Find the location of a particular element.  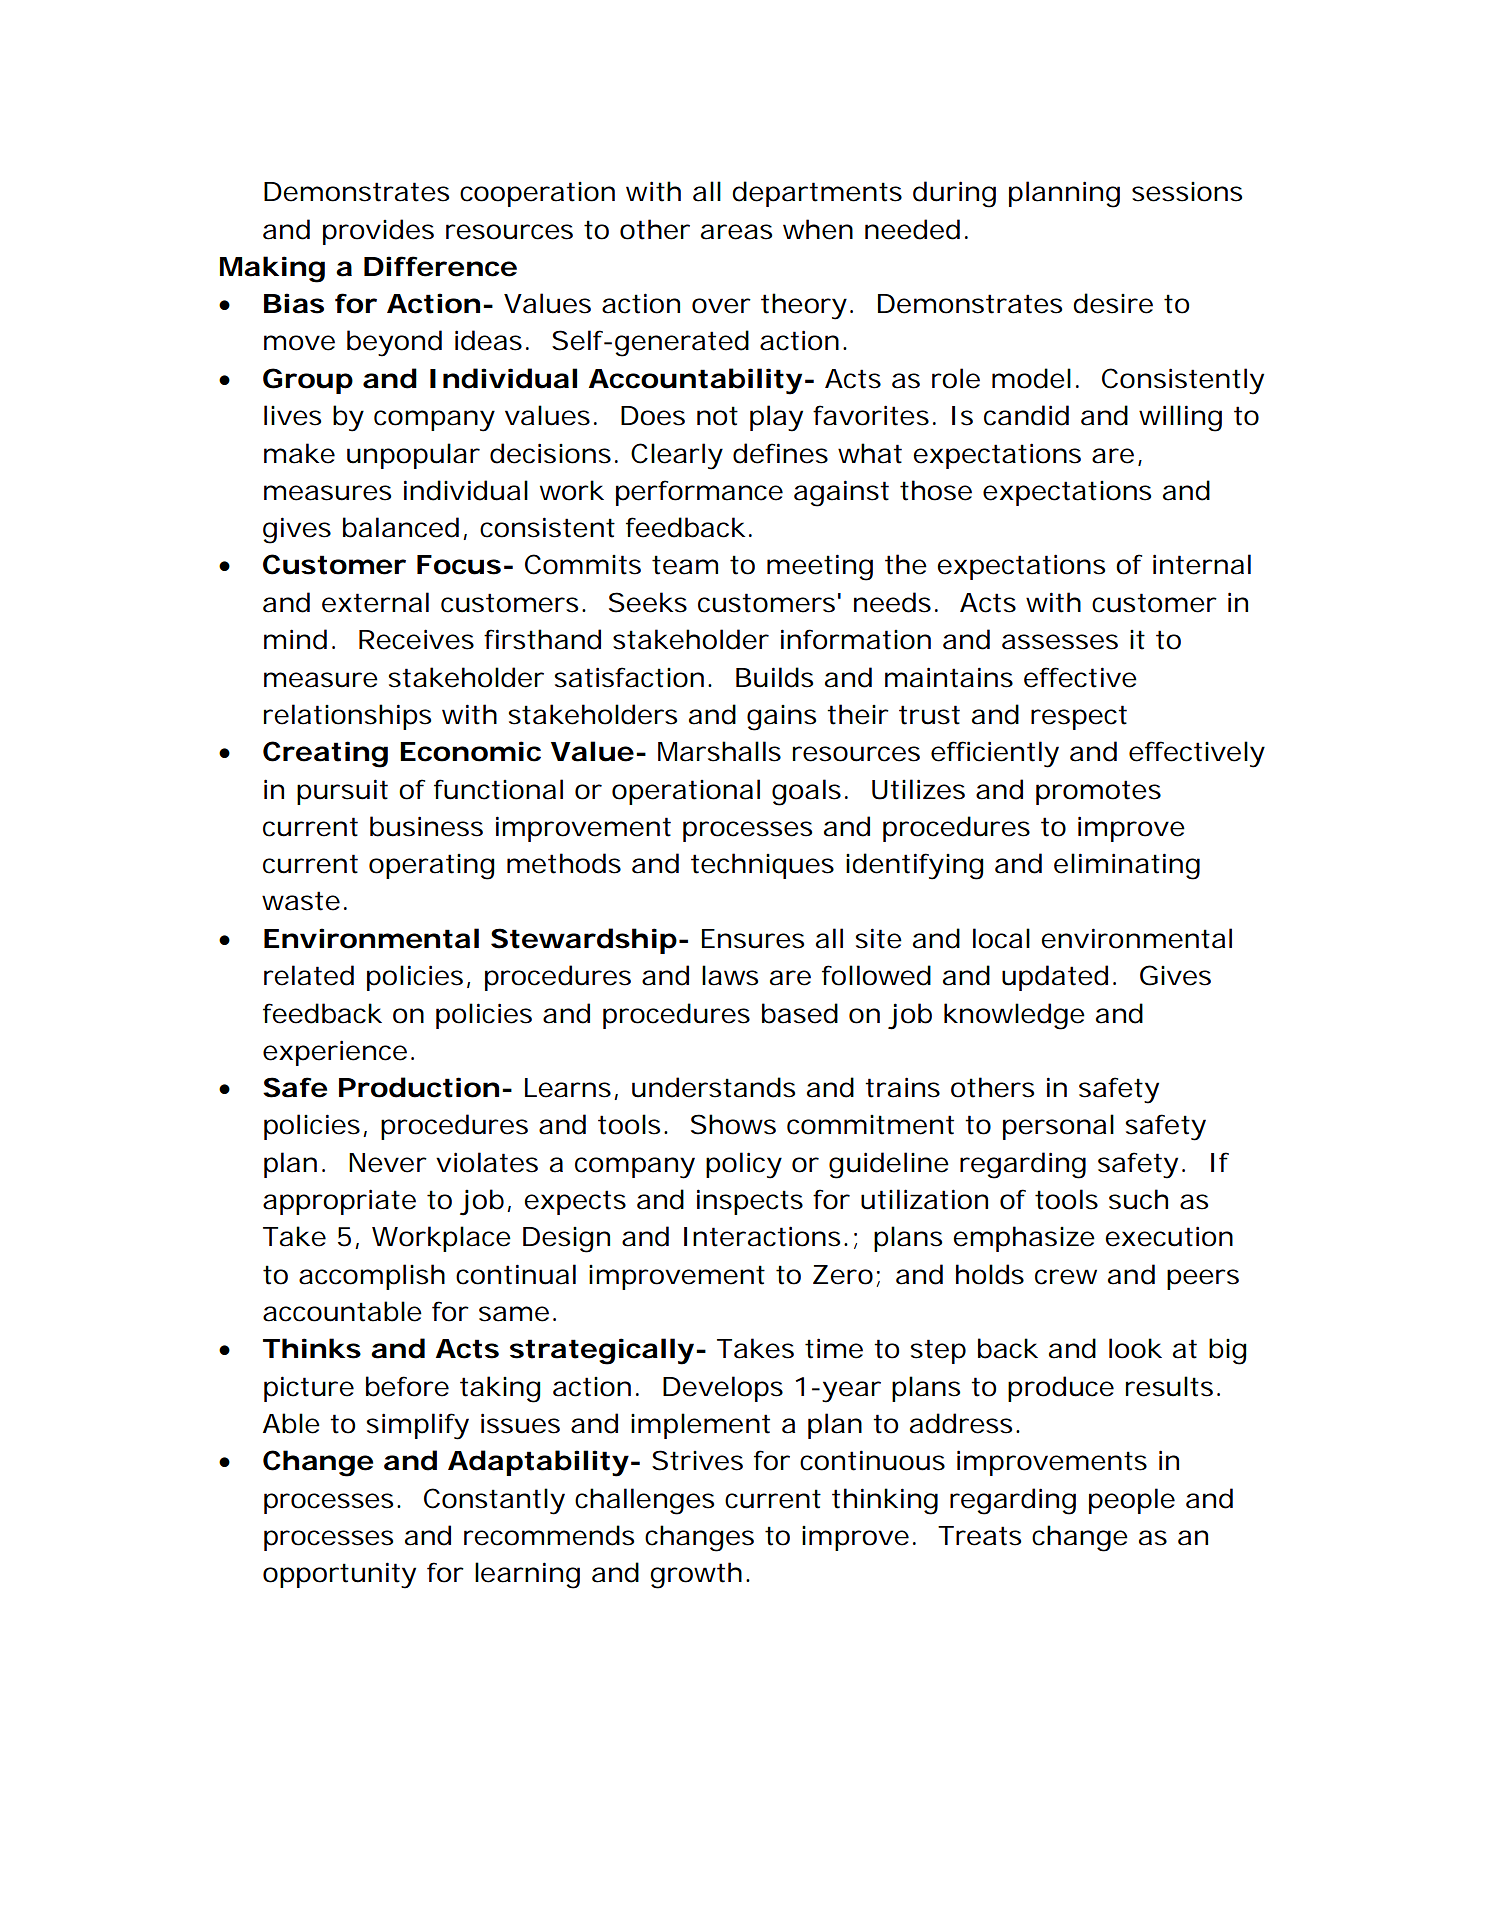

provides is located at coordinates (378, 232).
